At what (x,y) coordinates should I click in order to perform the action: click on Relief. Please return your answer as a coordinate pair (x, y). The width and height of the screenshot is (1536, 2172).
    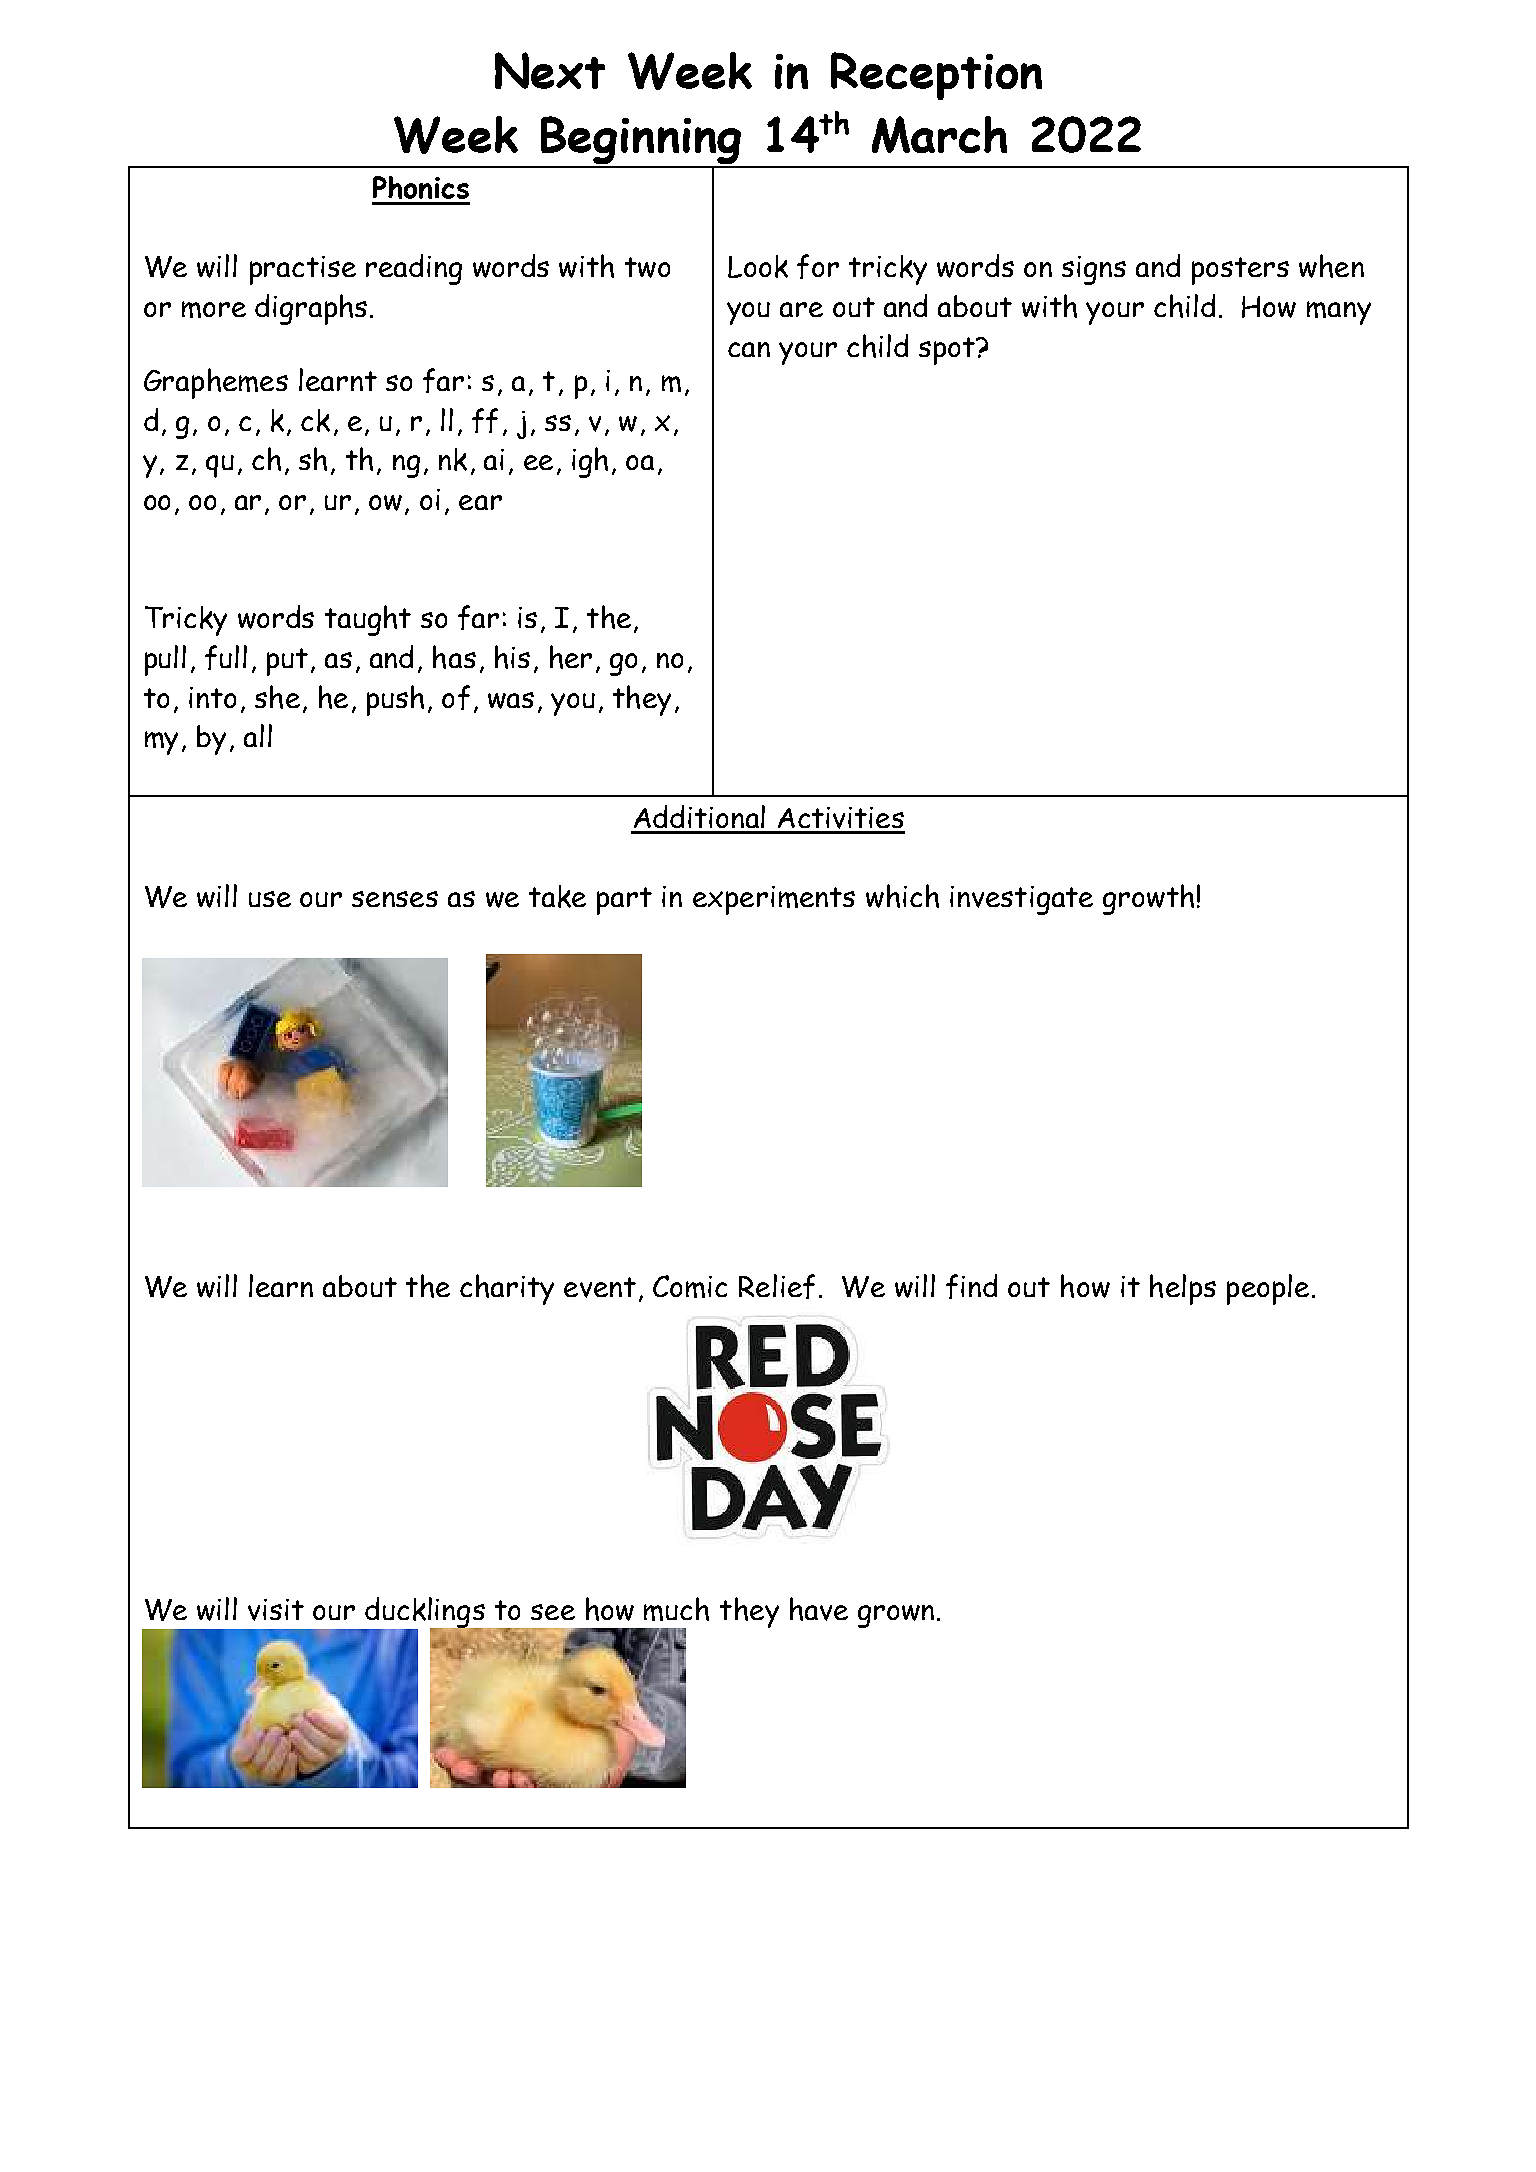
    Looking at the image, I should click on (777, 1286).
